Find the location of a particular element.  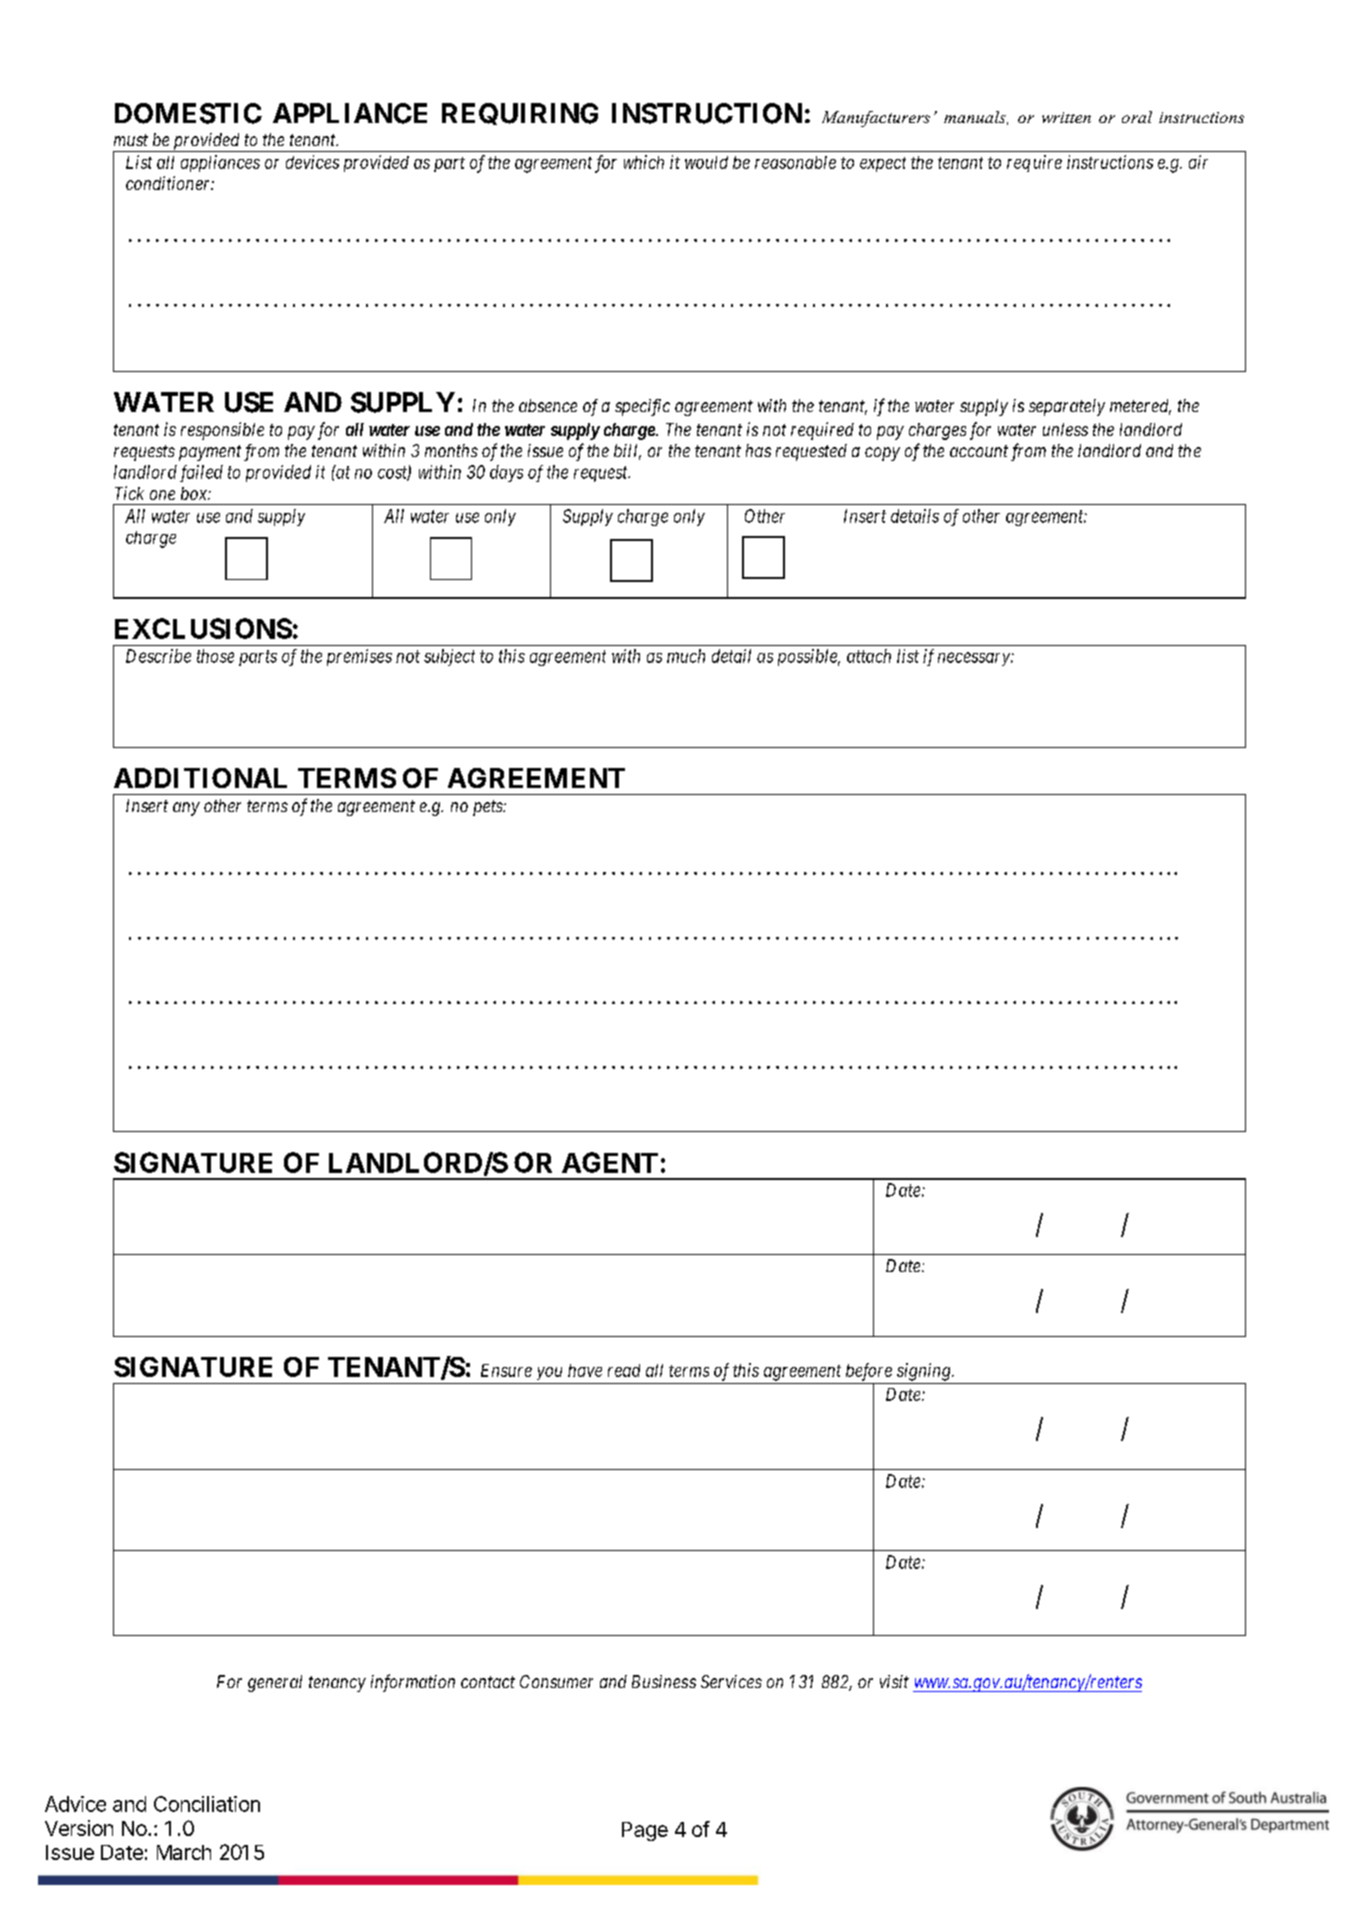

box is located at coordinates (195, 493).
